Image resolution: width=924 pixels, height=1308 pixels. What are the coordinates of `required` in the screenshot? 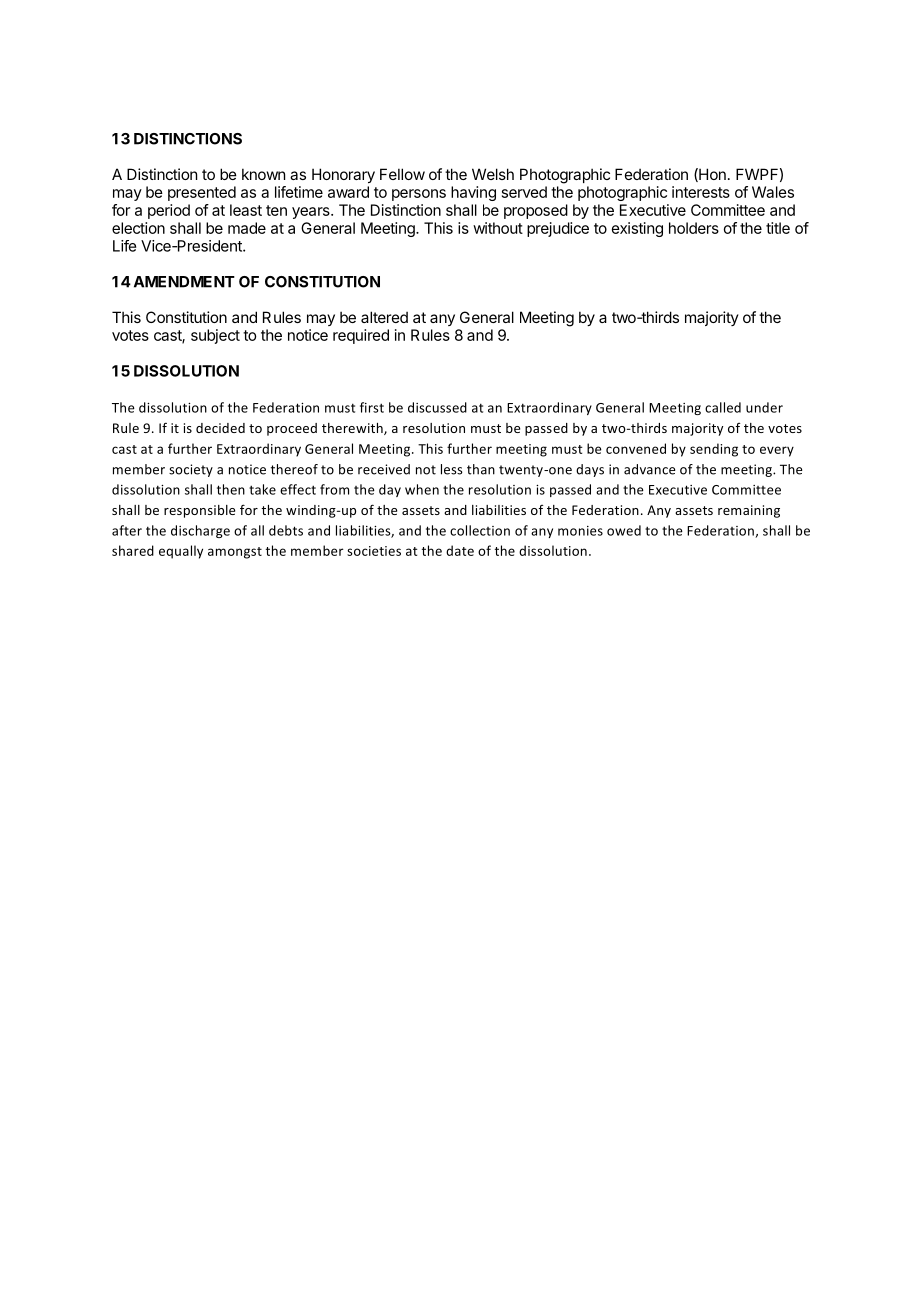 It's located at (361, 336).
